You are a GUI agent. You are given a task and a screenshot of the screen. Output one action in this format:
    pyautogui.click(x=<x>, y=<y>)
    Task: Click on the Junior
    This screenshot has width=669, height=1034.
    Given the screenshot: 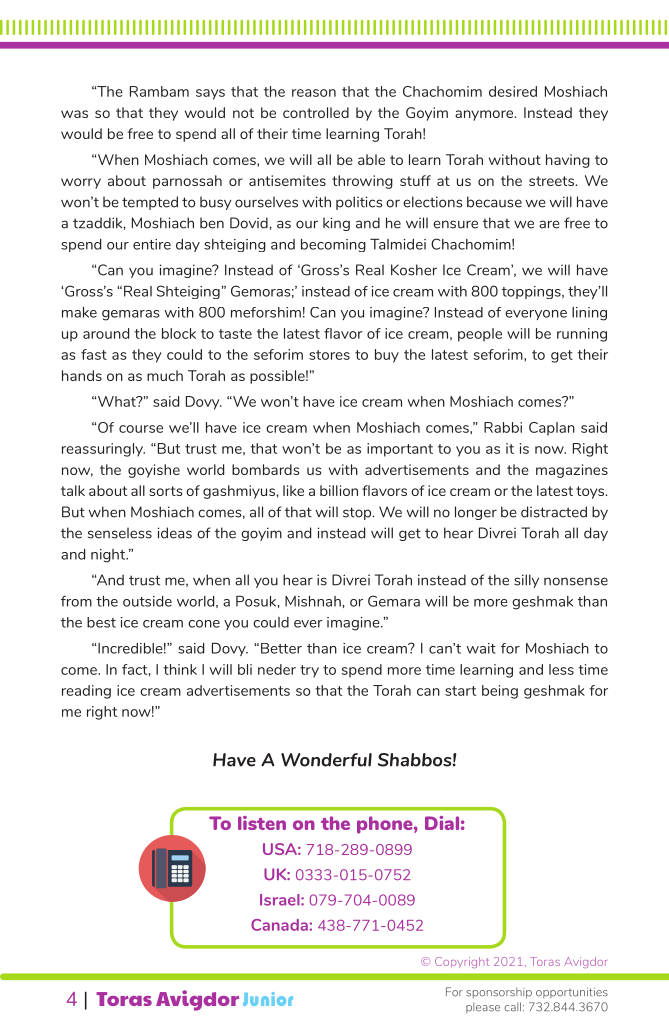 What is the action you would take?
    pyautogui.click(x=268, y=999)
